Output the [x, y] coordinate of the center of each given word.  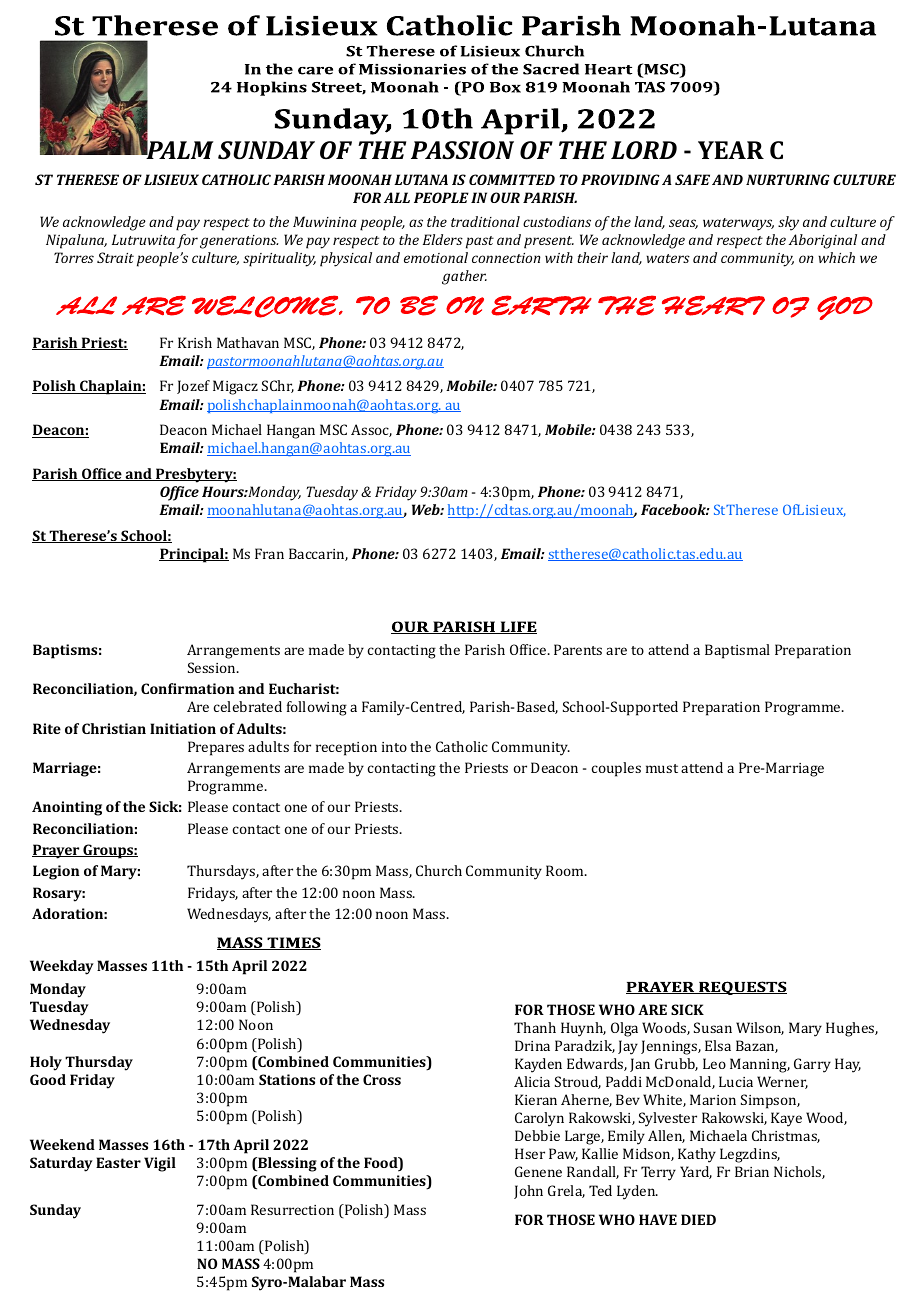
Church [439, 870]
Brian [752, 1171]
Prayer [57, 851]
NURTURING [788, 179]
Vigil [160, 1164]
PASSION [462, 150]
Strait [115, 257]
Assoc [371, 430]
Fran [269, 553]
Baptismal [737, 651]
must [662, 768]
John [528, 1192]
